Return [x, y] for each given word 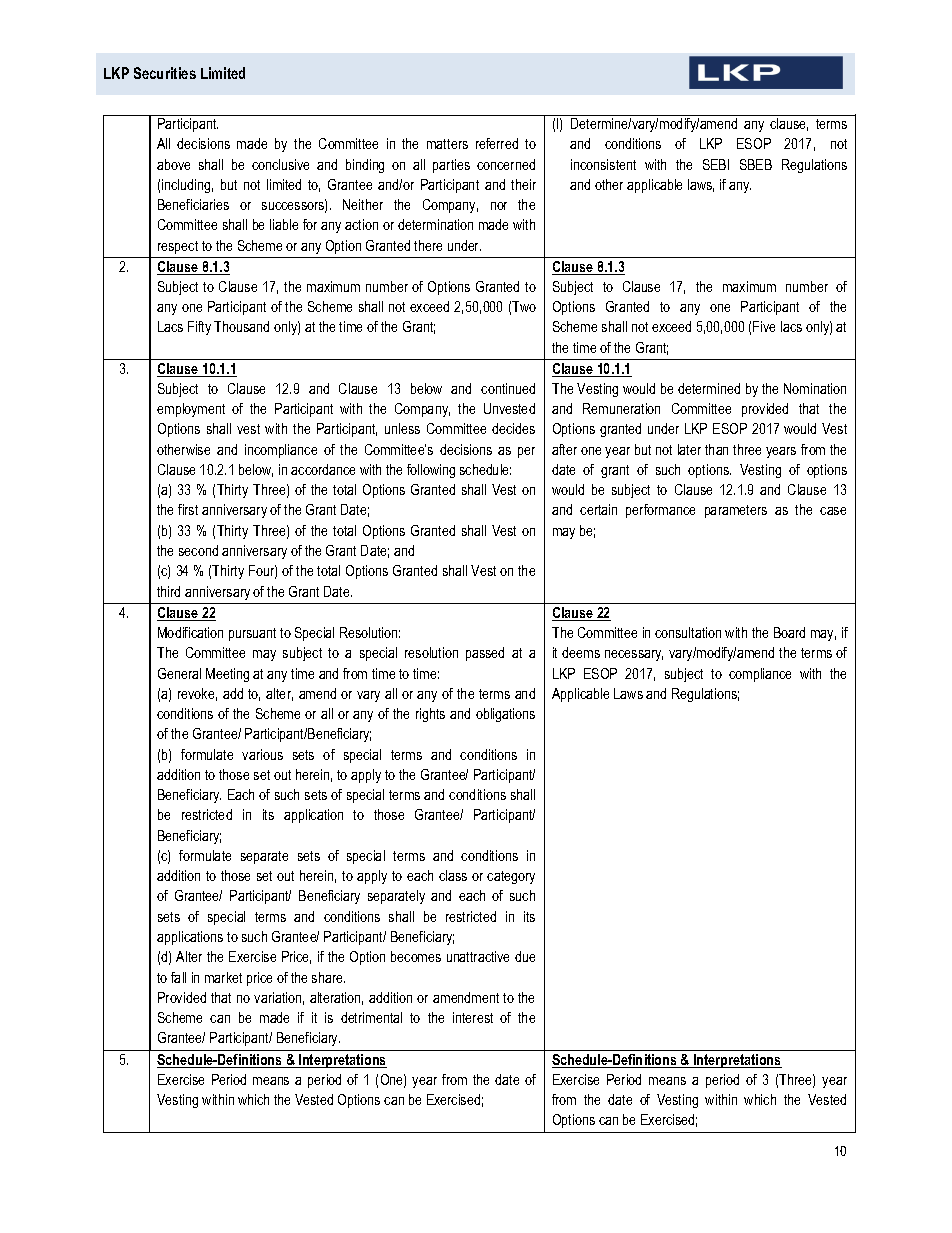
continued [508, 388]
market [223, 977]
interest [473, 1017]
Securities [165, 73]
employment [191, 410]
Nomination [815, 388]
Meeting [227, 675]
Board [789, 632]
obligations [505, 715]
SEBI [716, 164]
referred [497, 143]
